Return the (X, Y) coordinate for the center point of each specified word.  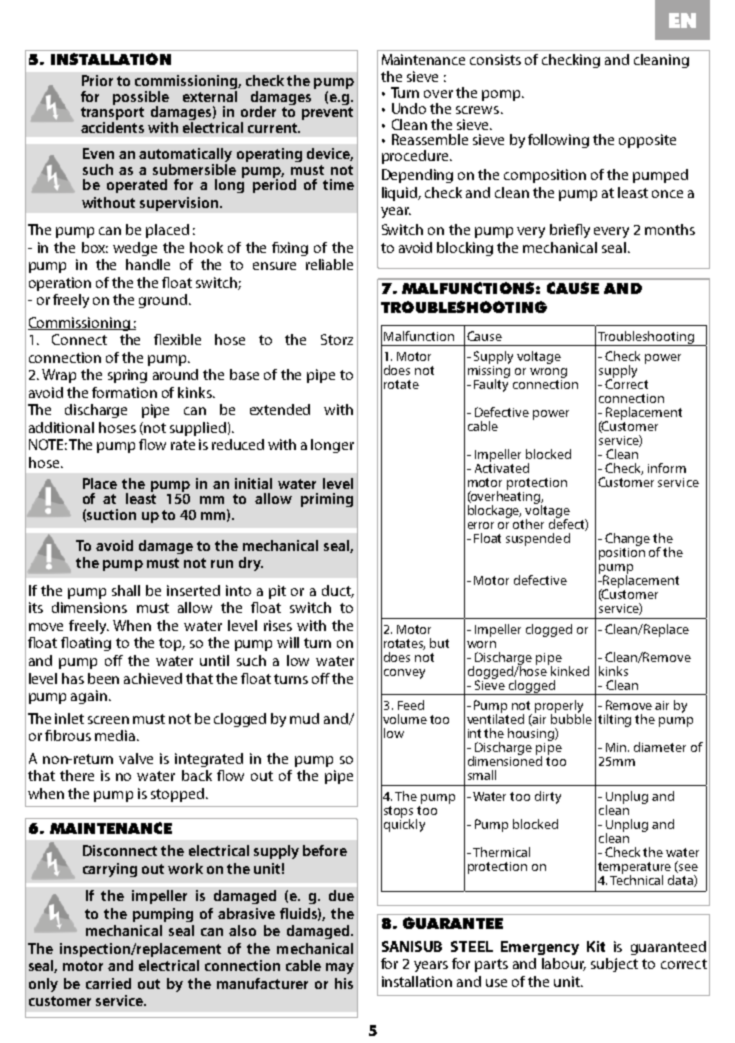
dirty (548, 797)
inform (667, 468)
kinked (570, 671)
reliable (329, 264)
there (77, 775)
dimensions (89, 607)
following (558, 141)
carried (108, 983)
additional (61, 427)
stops (400, 813)
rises (278, 625)
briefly (570, 231)
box (95, 247)
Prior (97, 80)
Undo (409, 108)
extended (280, 409)
